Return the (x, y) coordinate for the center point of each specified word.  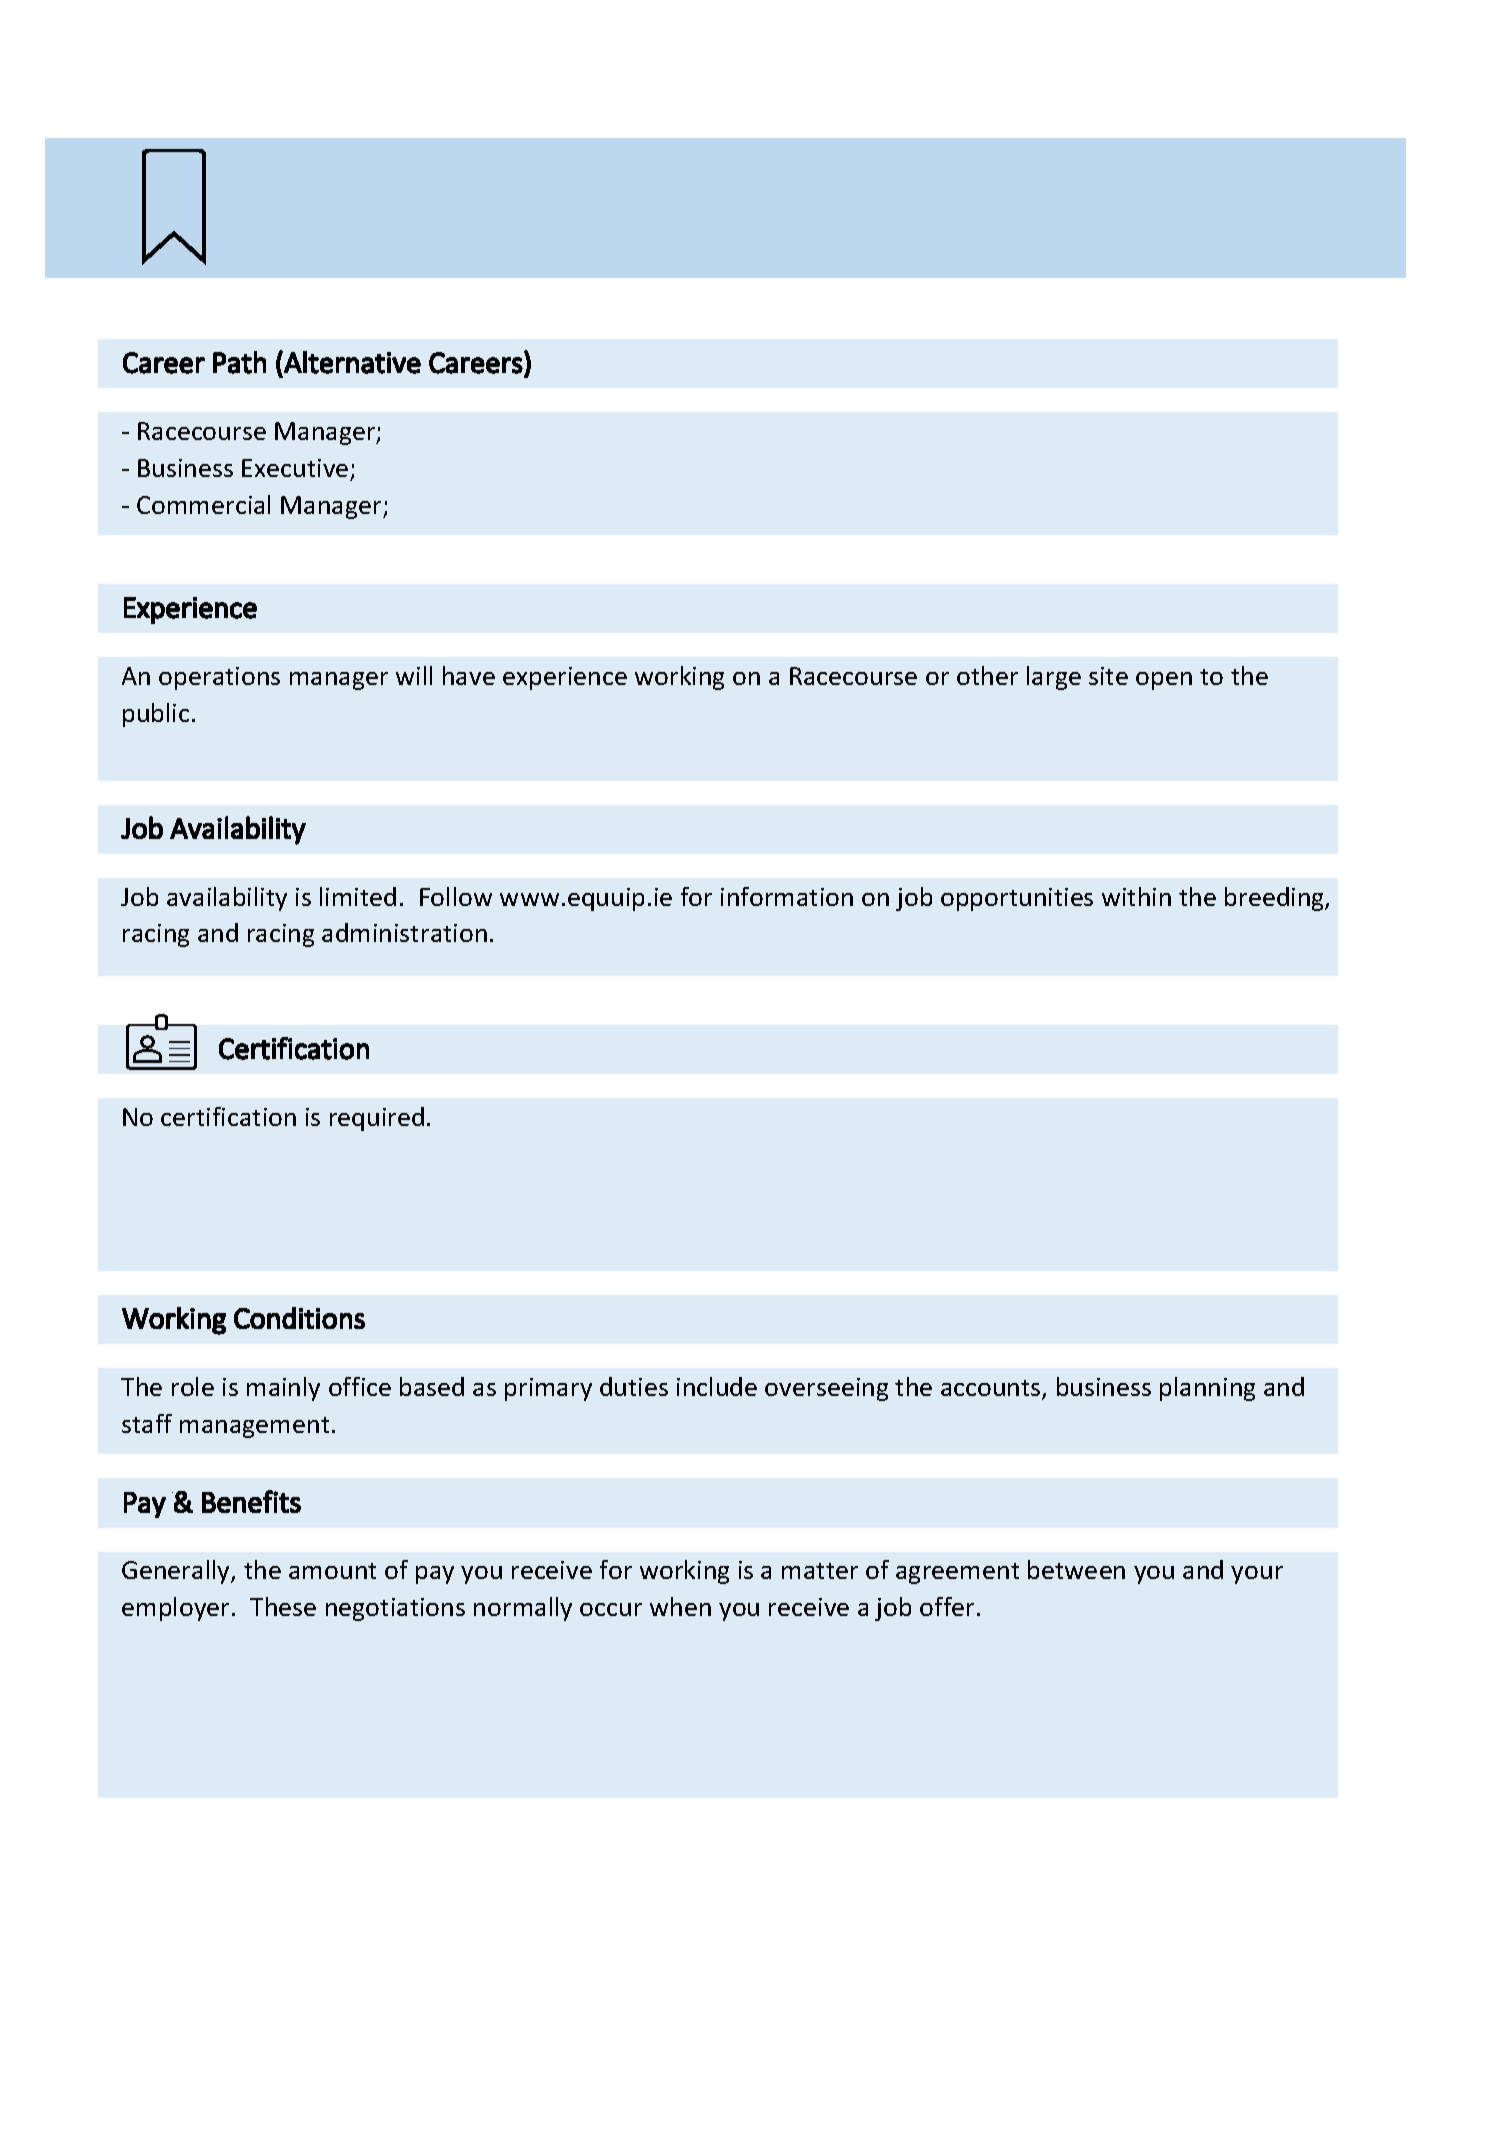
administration (404, 932)
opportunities (1017, 899)
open (1164, 681)
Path (239, 362)
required (377, 1119)
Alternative (351, 362)
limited (358, 896)
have (469, 675)
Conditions (299, 1318)
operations (219, 678)
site (1108, 676)
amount (332, 1571)
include (717, 1386)
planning (1207, 1389)
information (787, 896)
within (1136, 896)
